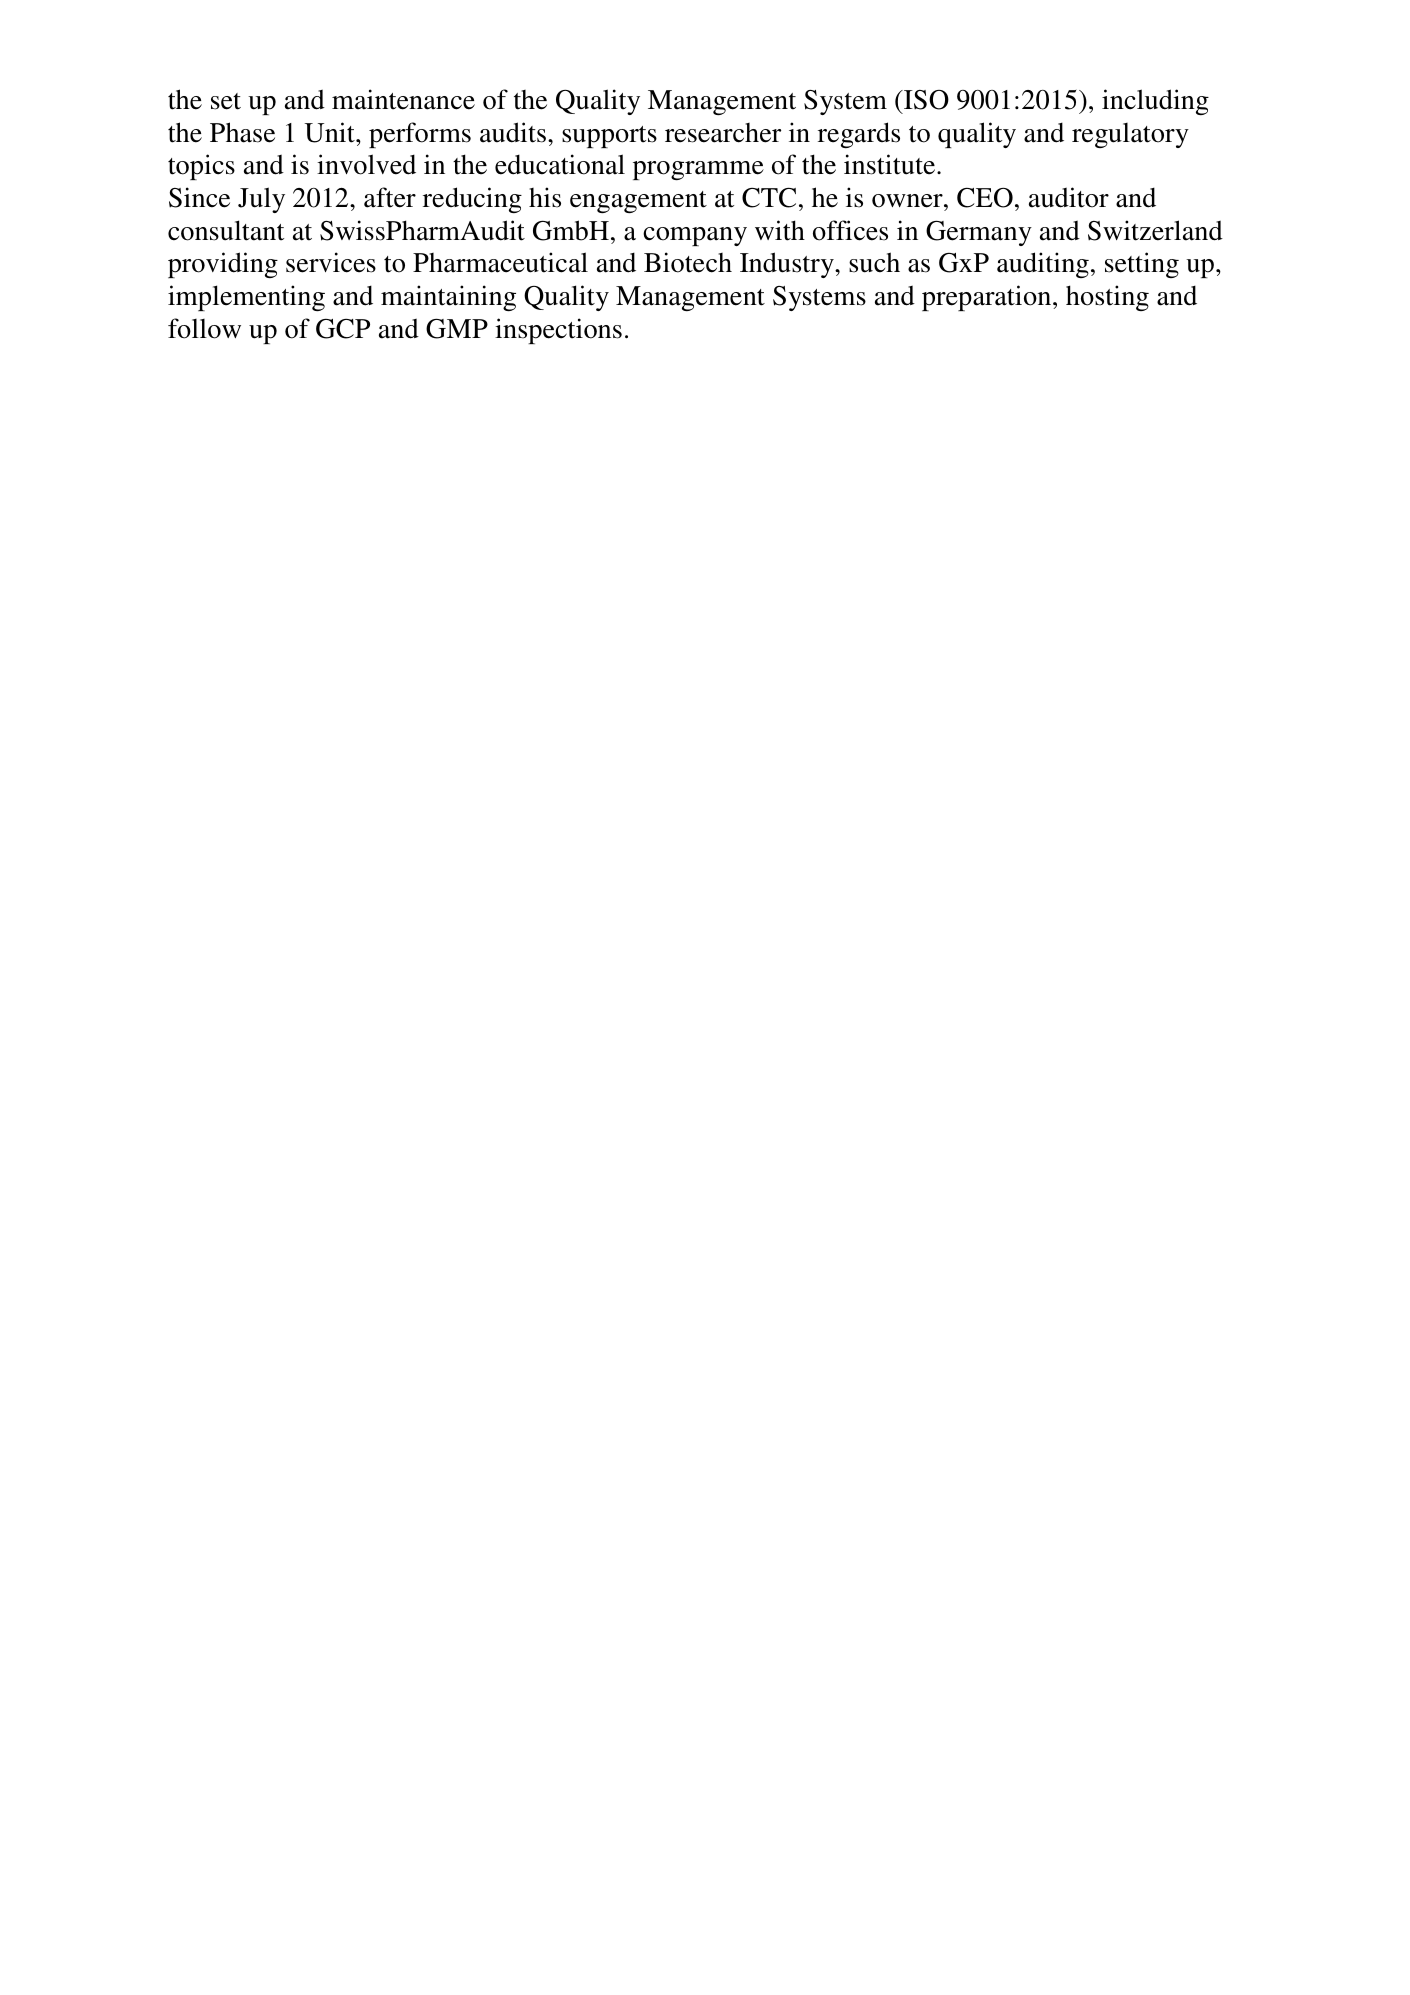 The image size is (1410, 1995). I want to click on GCP, so click(343, 329).
